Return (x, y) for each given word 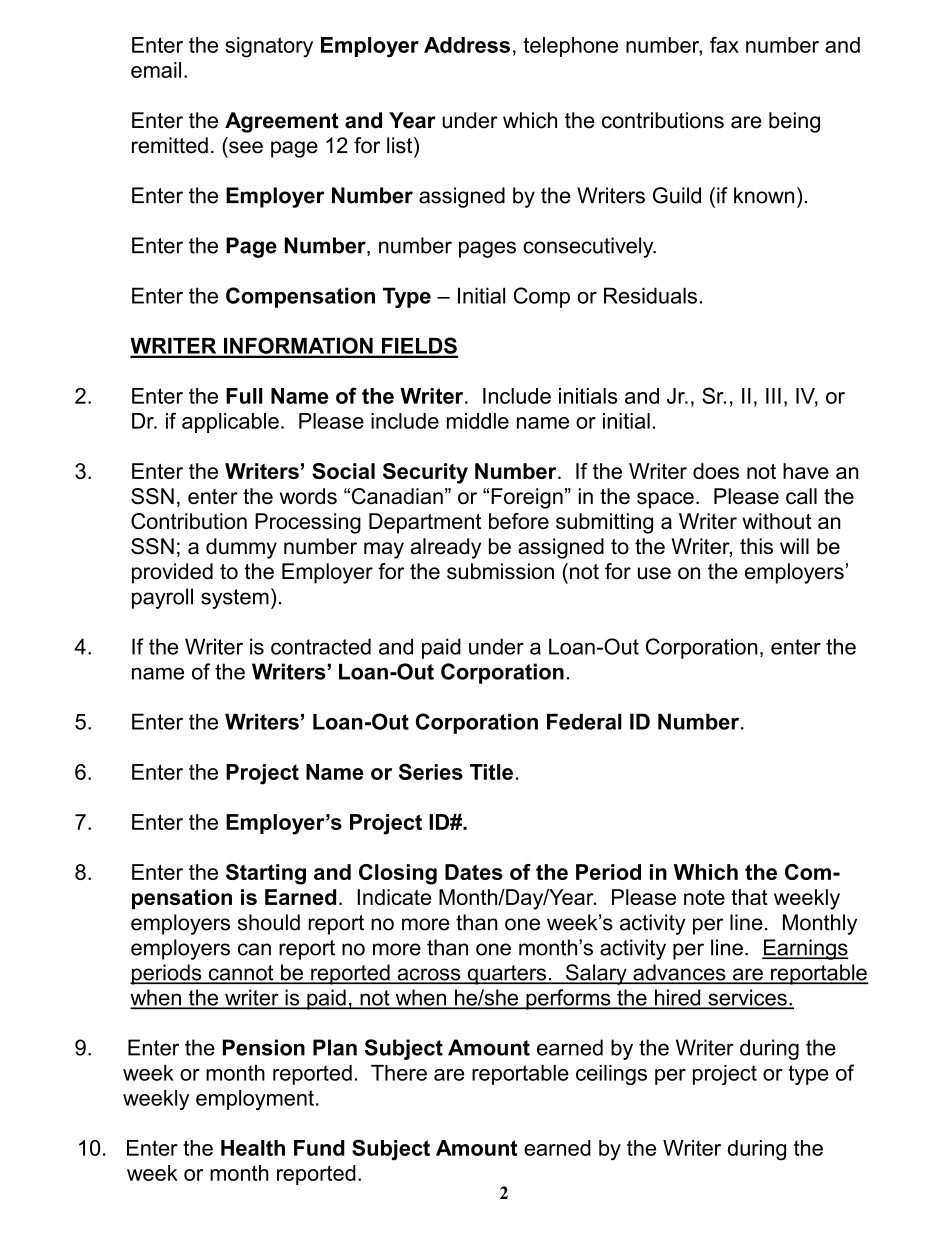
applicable (230, 423)
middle (478, 421)
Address (467, 45)
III (773, 396)
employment (255, 1100)
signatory (269, 47)
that (749, 897)
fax (724, 44)
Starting (266, 874)
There (399, 1073)
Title (491, 772)
